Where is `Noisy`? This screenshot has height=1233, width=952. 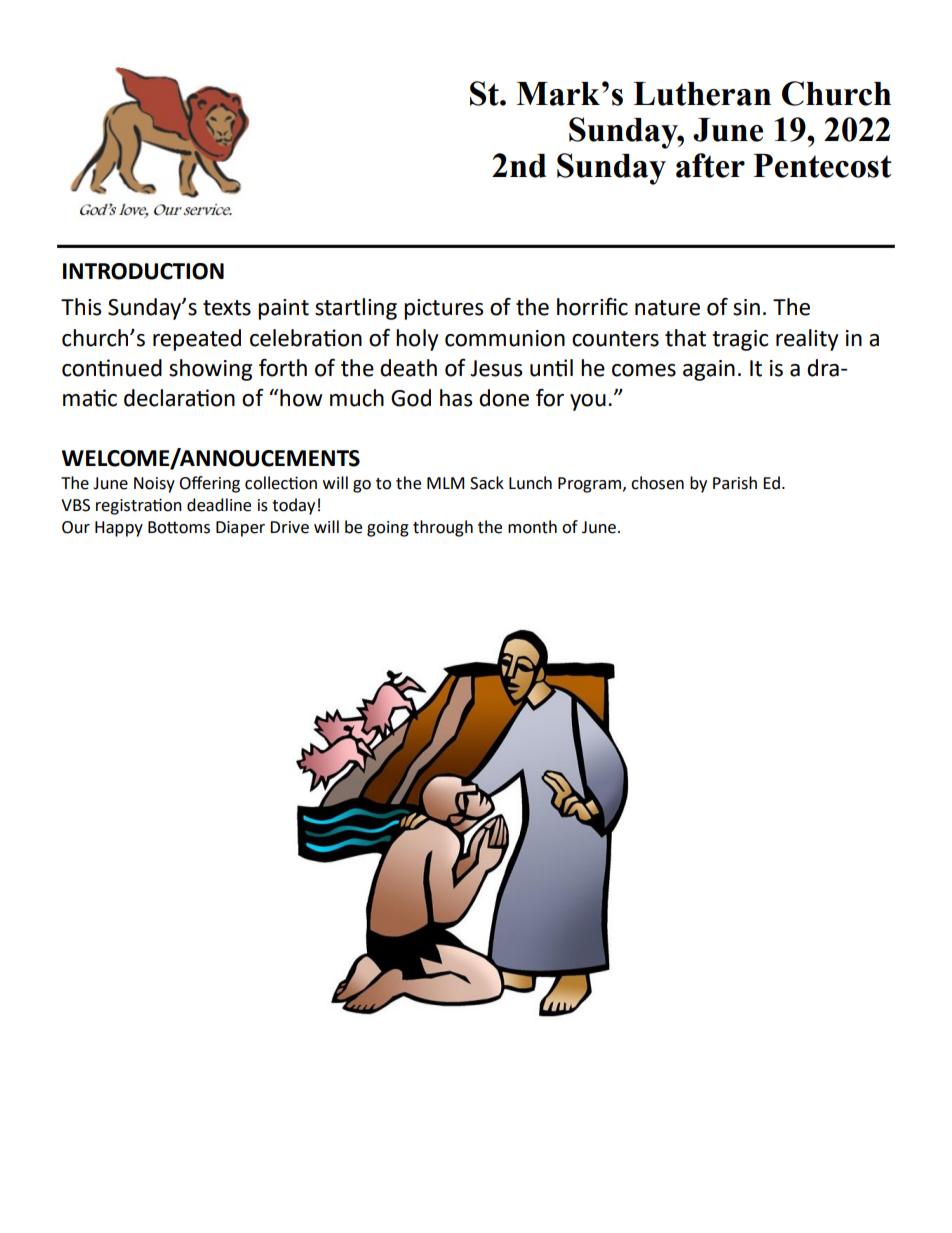
Noisy is located at coordinates (154, 485).
